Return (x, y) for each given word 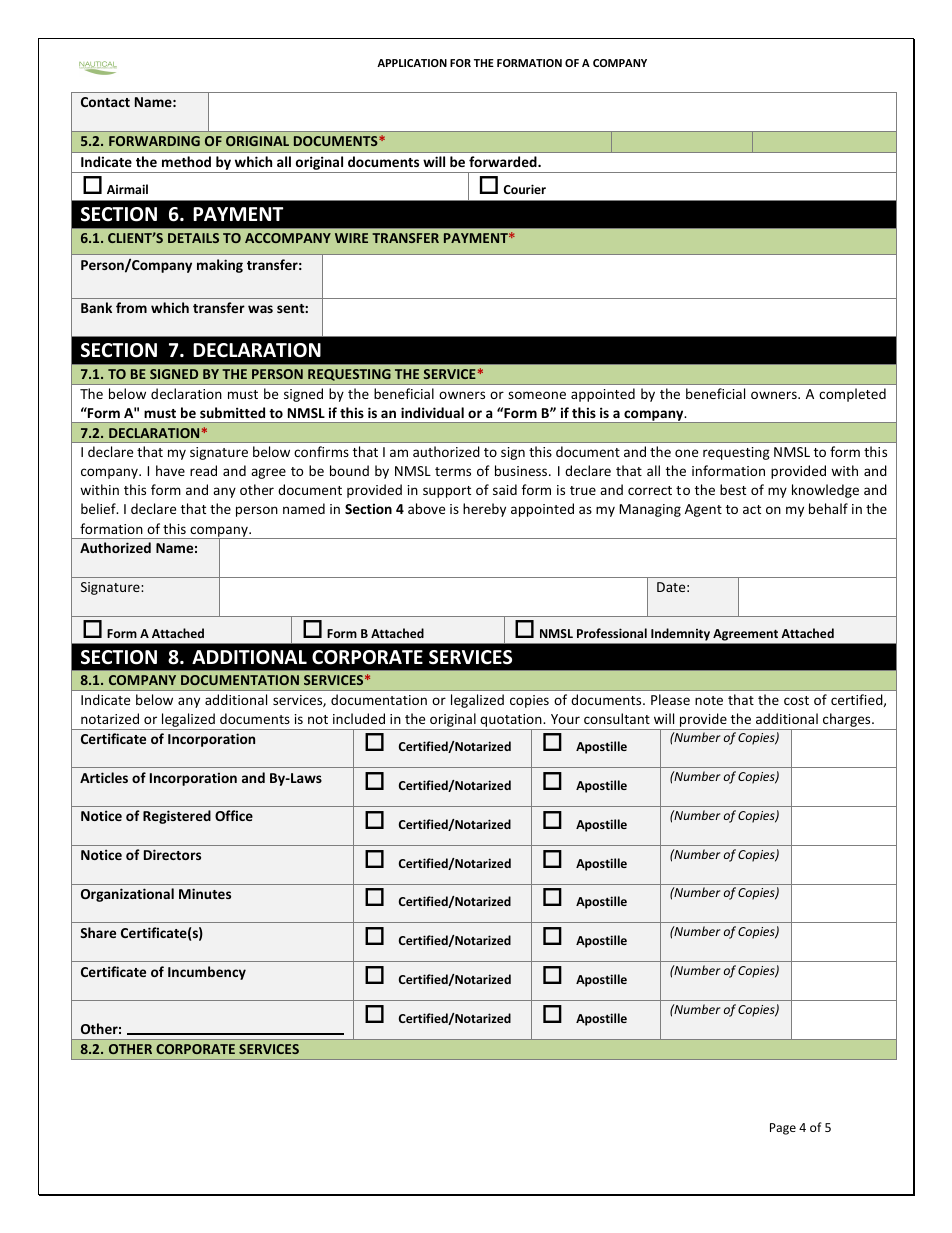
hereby (484, 510)
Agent (703, 510)
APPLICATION (412, 63)
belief (99, 508)
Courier (525, 189)
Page (783, 1129)
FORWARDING (154, 141)
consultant (617, 718)
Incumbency (207, 973)
